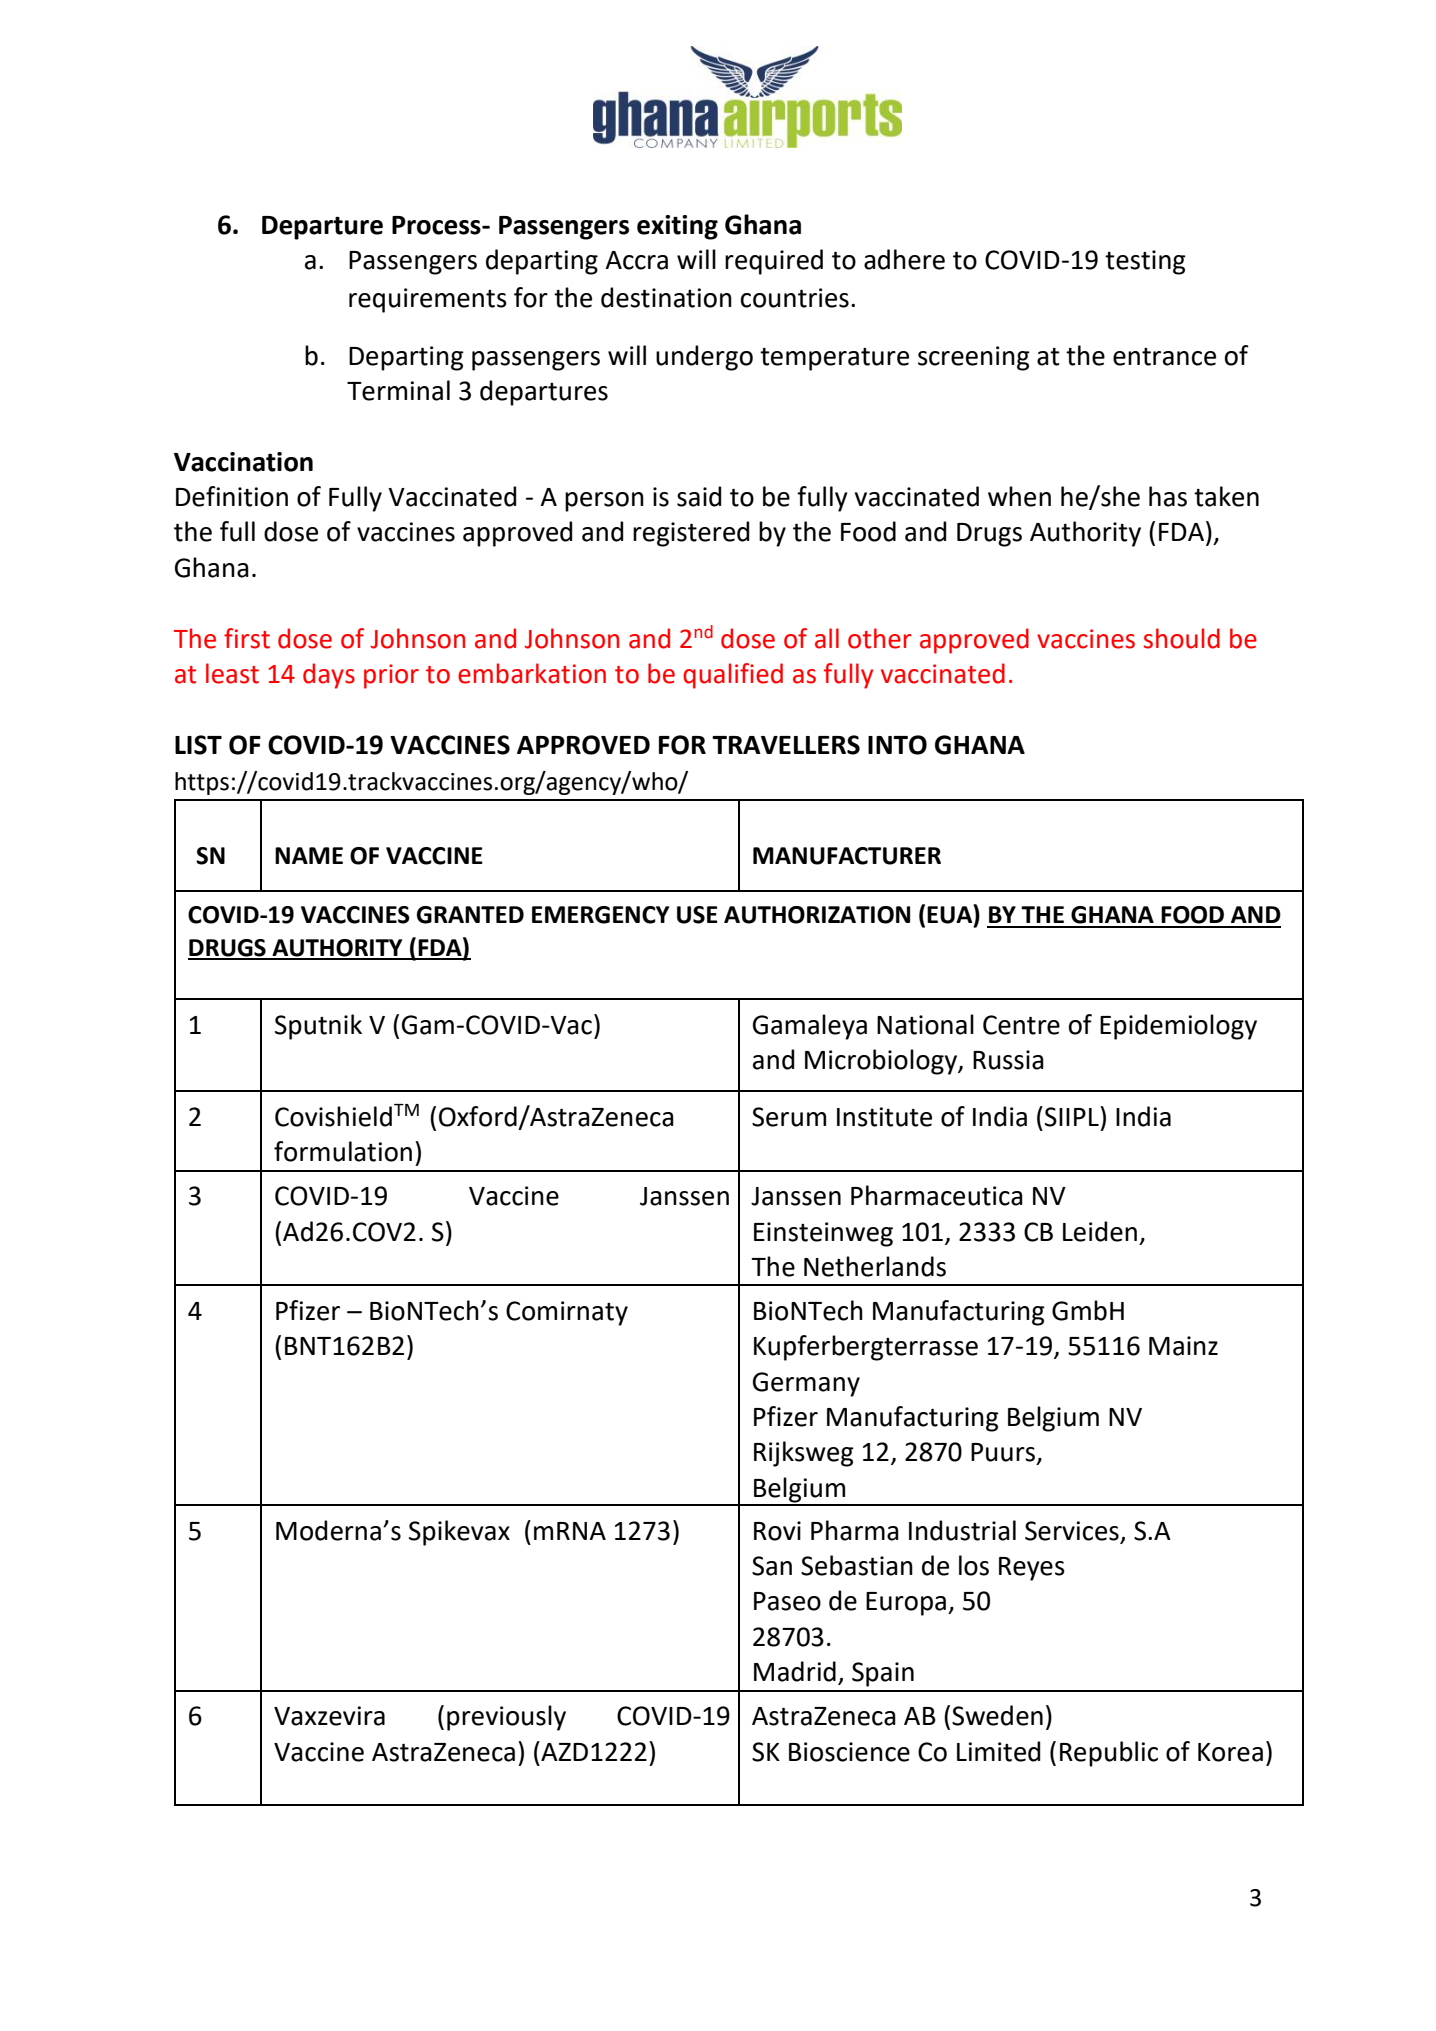 This screenshot has height=2031, width=1436. Describe the element at coordinates (1145, 262) in the screenshot. I see `testing` at that location.
